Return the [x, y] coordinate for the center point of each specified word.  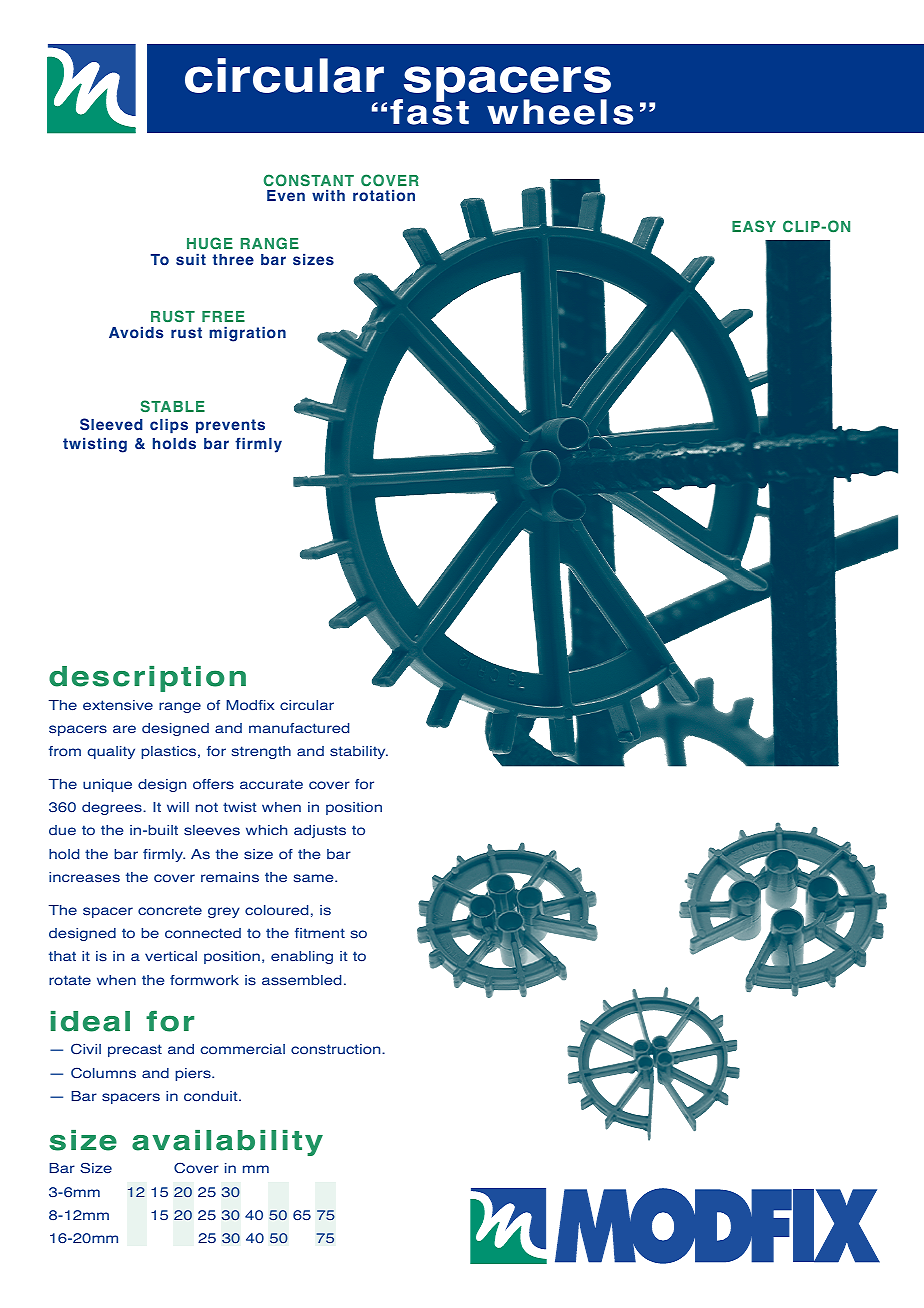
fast [429, 111]
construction [337, 1049]
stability [359, 752]
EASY [754, 226]
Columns [103, 1073]
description [147, 679]
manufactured [299, 728]
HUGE [210, 243]
